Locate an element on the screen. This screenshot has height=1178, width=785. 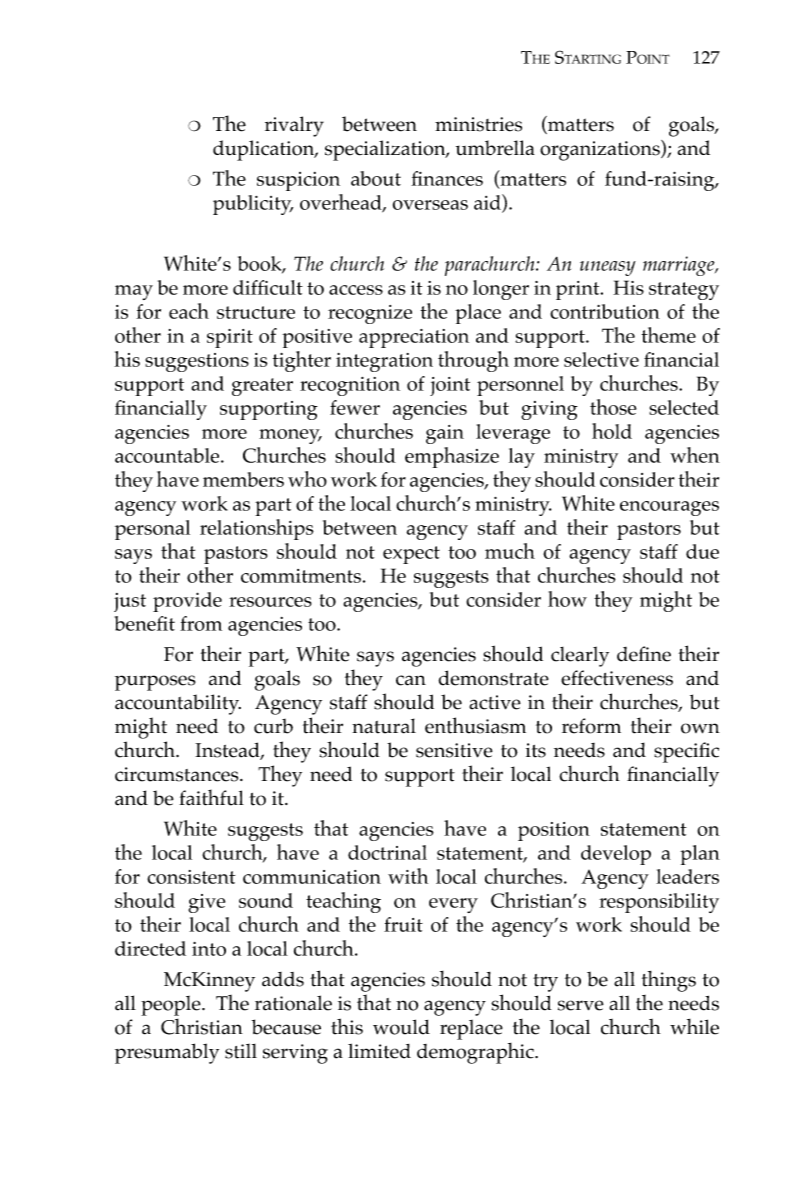
natural is located at coordinates (384, 726).
